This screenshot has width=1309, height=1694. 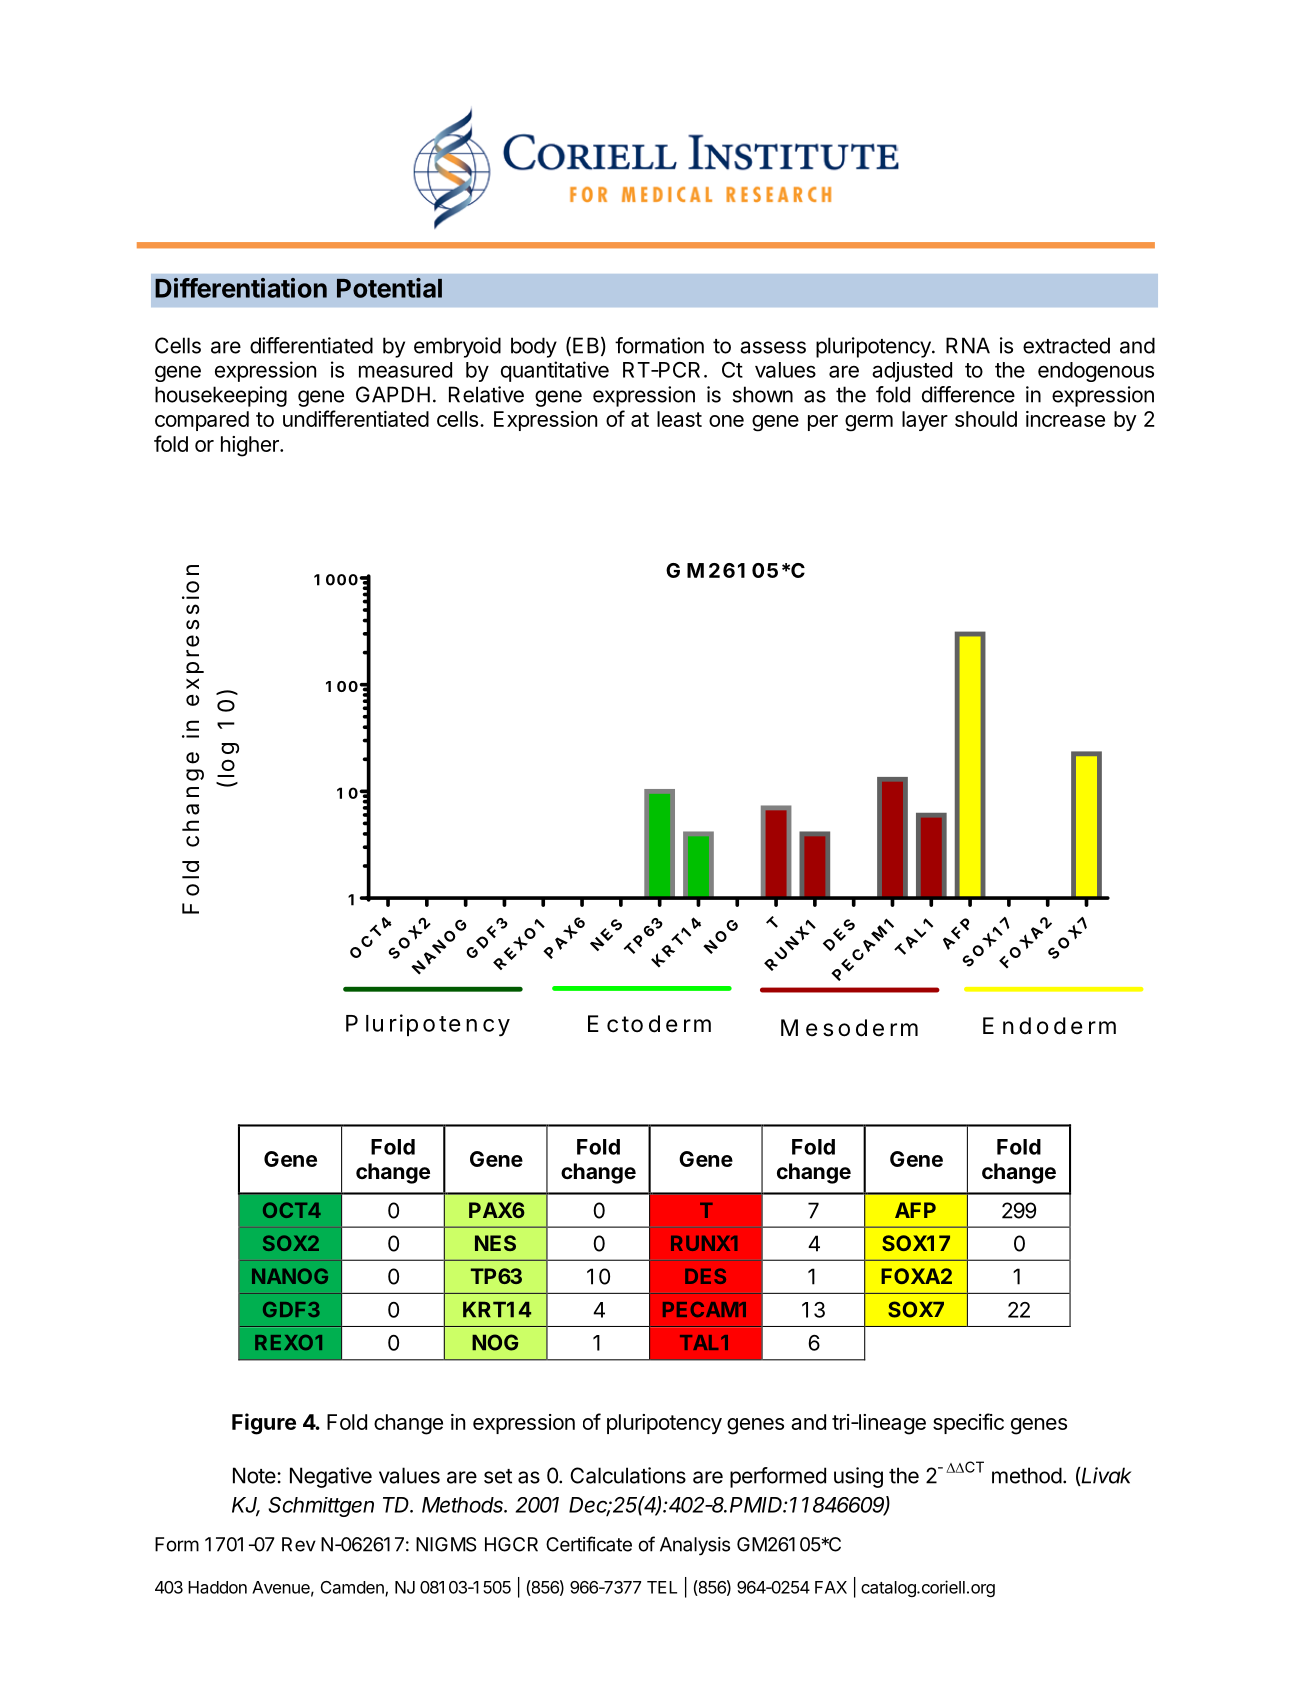 What do you see at coordinates (858, 1477) in the screenshot?
I see `using` at bounding box center [858, 1477].
